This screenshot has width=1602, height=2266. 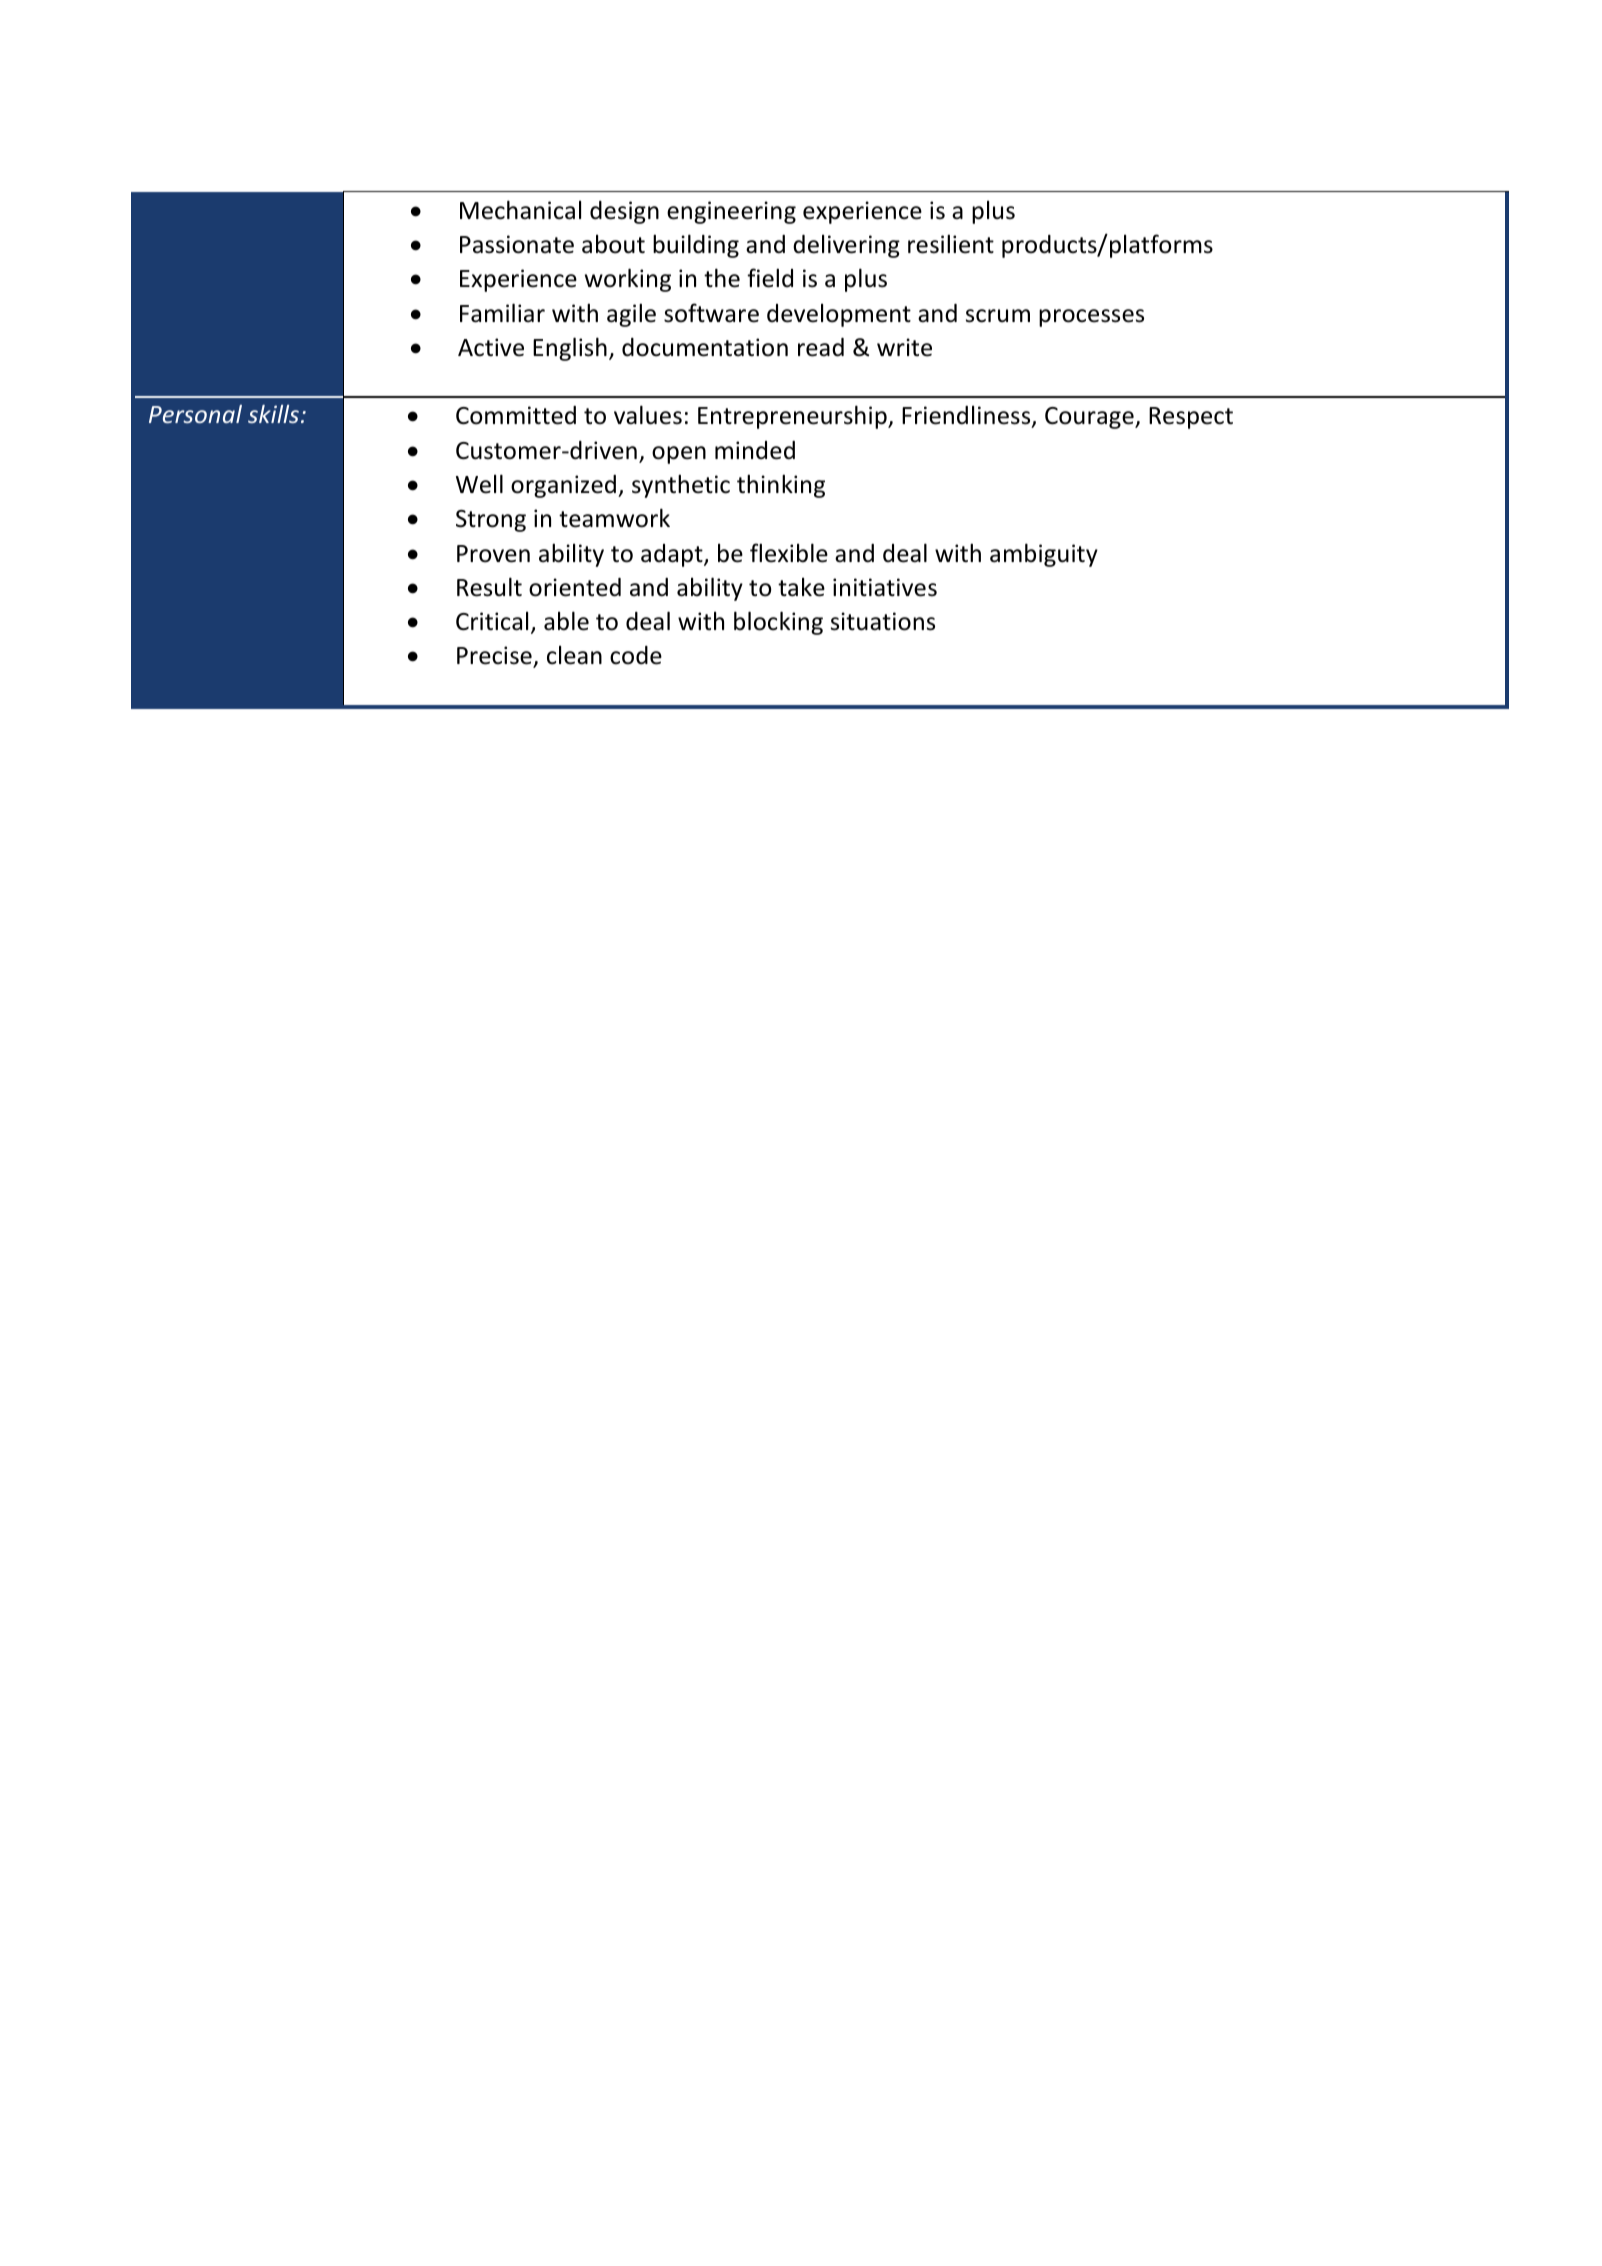 I want to click on Courage, so click(x=1090, y=418).
